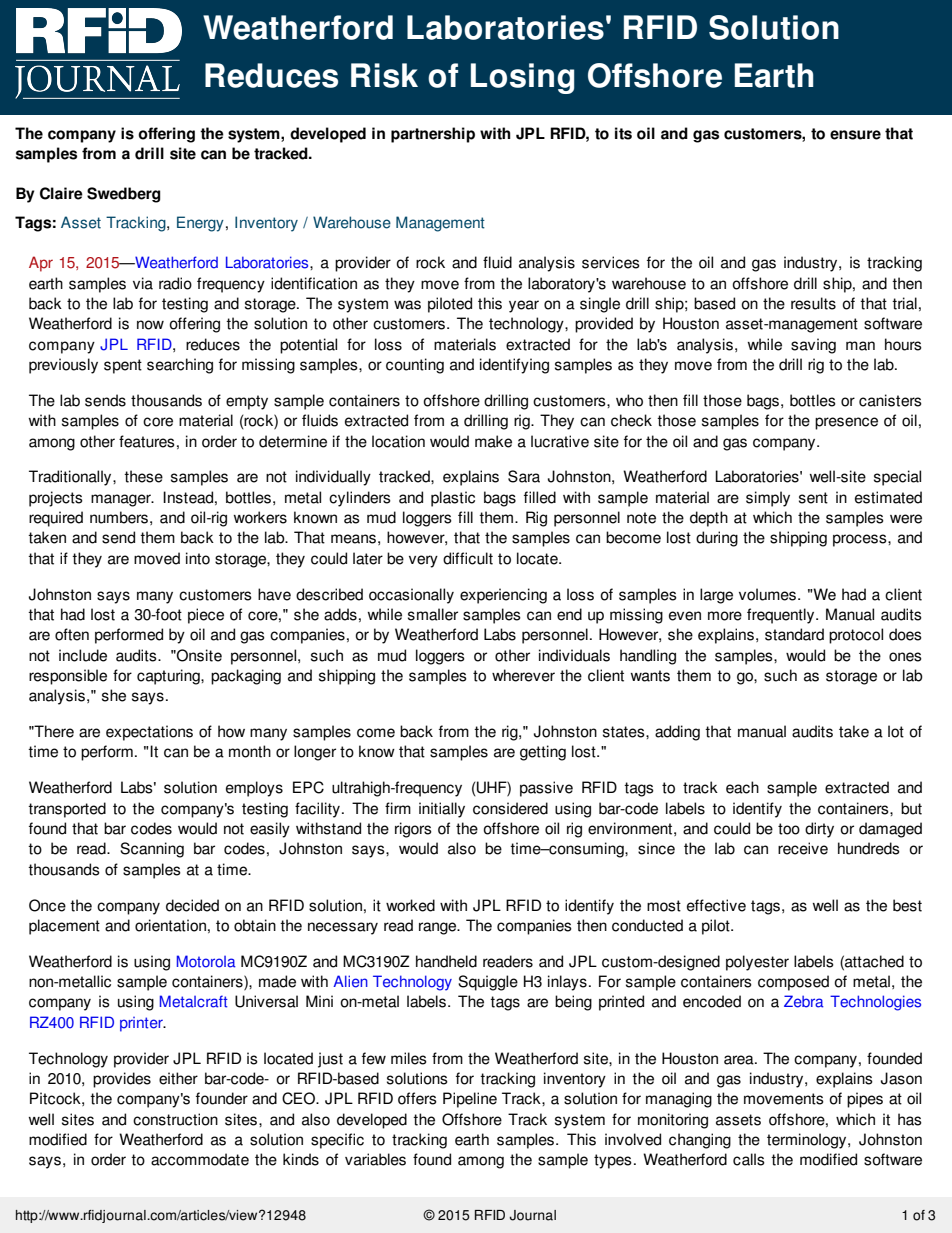 Image resolution: width=952 pixels, height=1233 pixels. What do you see at coordinates (123, 366) in the page?
I see `spent` at bounding box center [123, 366].
